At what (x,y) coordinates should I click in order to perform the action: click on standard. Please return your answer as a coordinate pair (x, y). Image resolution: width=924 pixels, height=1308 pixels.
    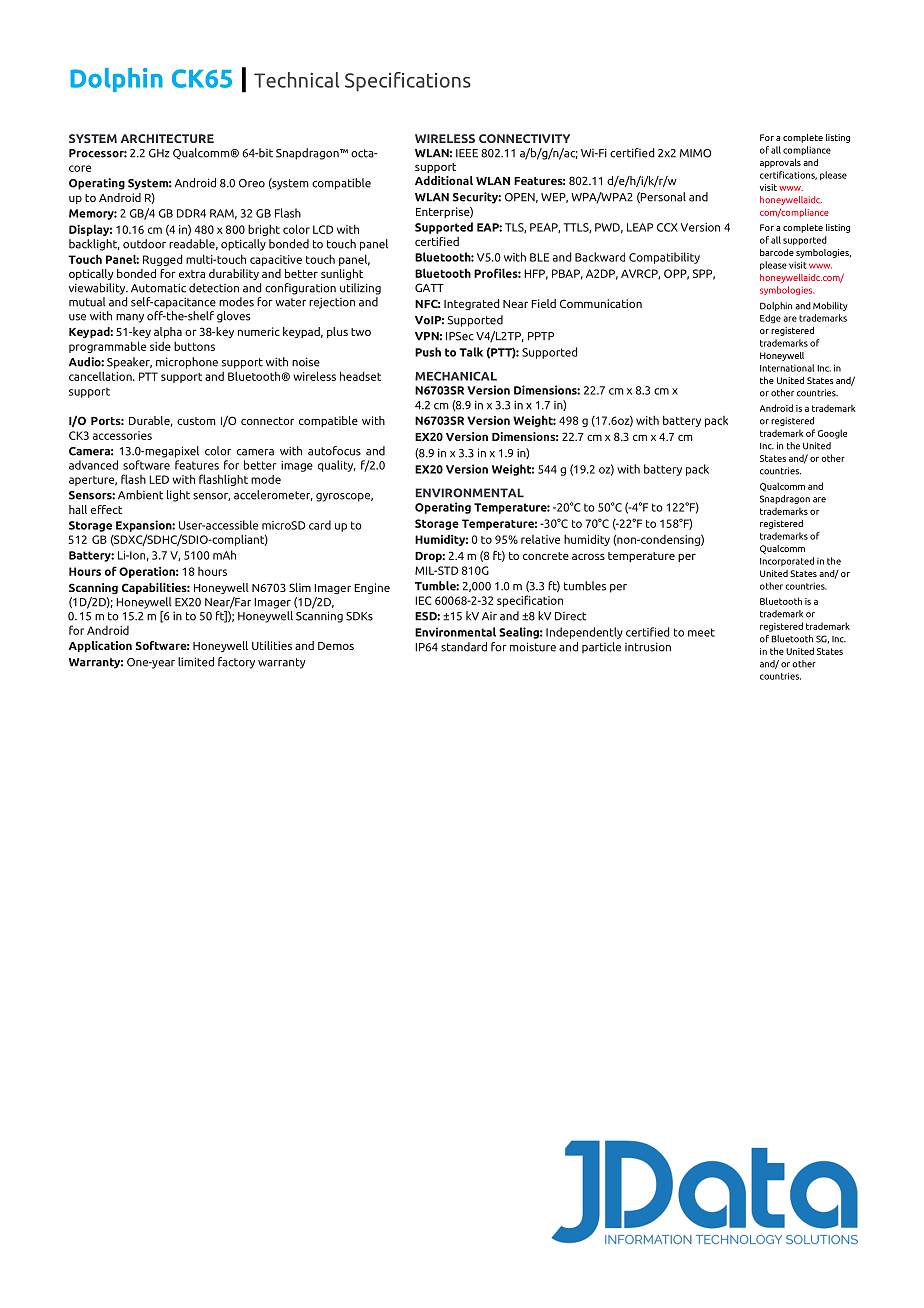
    Looking at the image, I should click on (464, 647).
